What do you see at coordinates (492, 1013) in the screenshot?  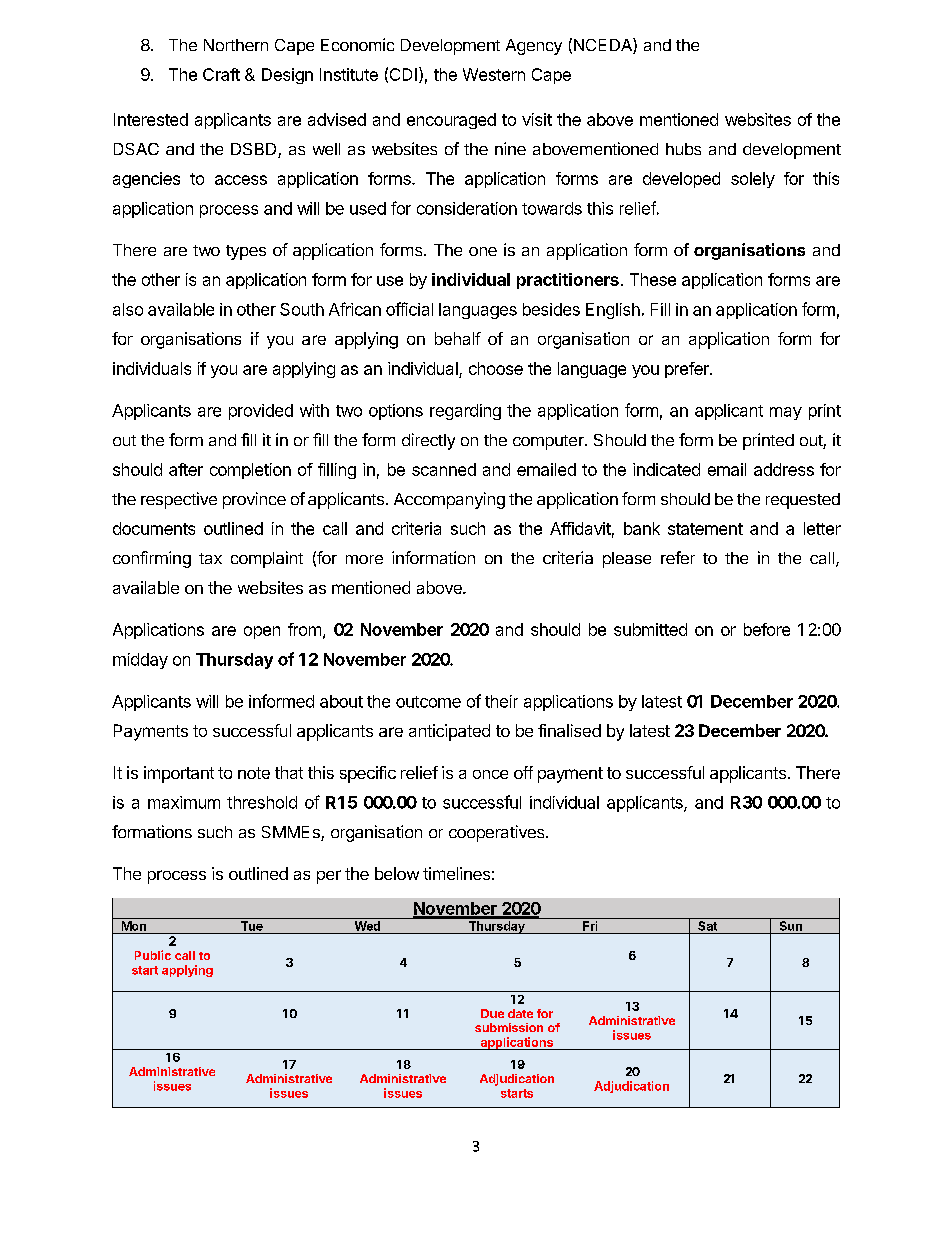 I see `Due` at bounding box center [492, 1013].
